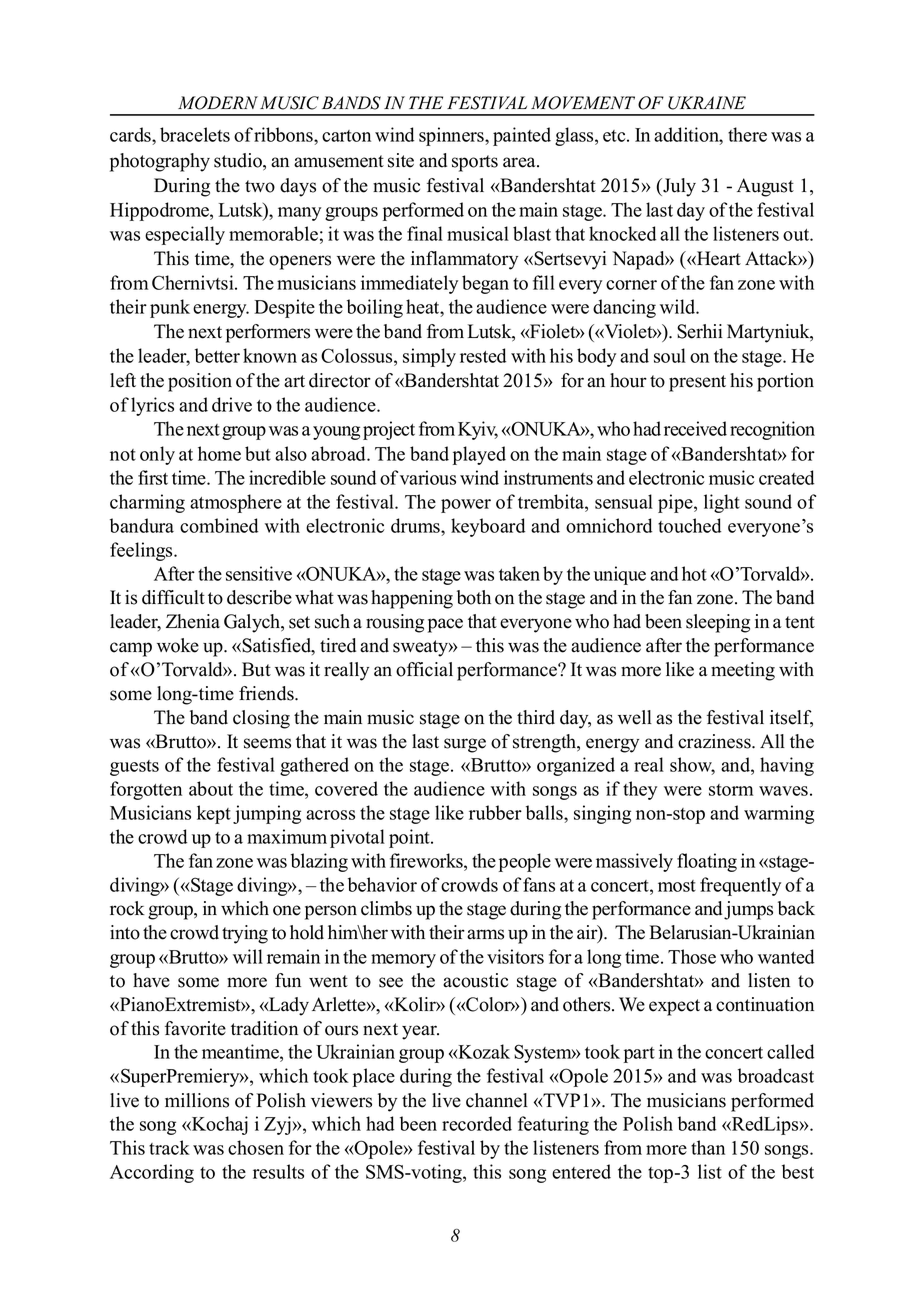  Describe the element at coordinates (169, 1147) in the page. I see `track` at that location.
